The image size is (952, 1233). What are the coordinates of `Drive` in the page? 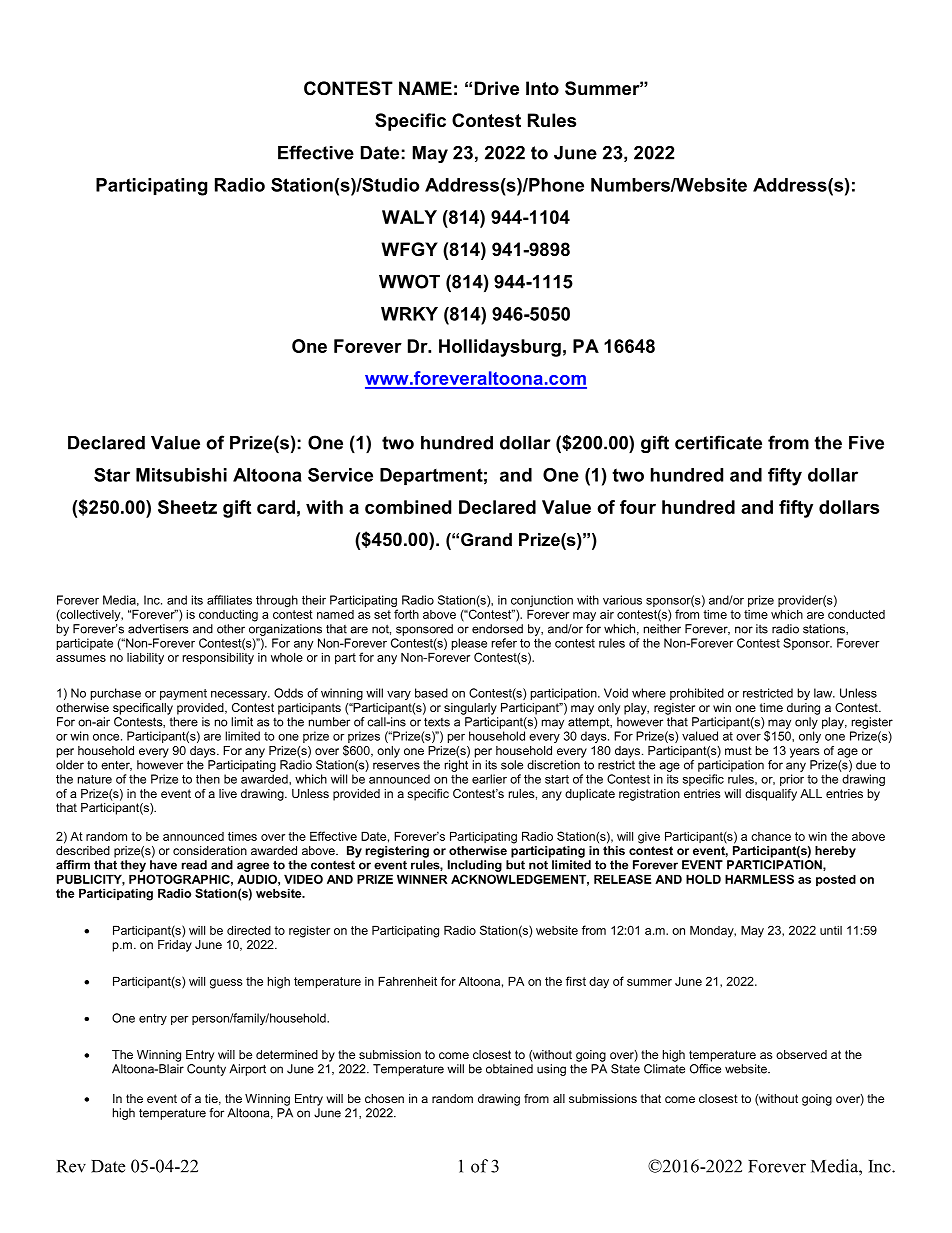 It's located at (497, 88).
